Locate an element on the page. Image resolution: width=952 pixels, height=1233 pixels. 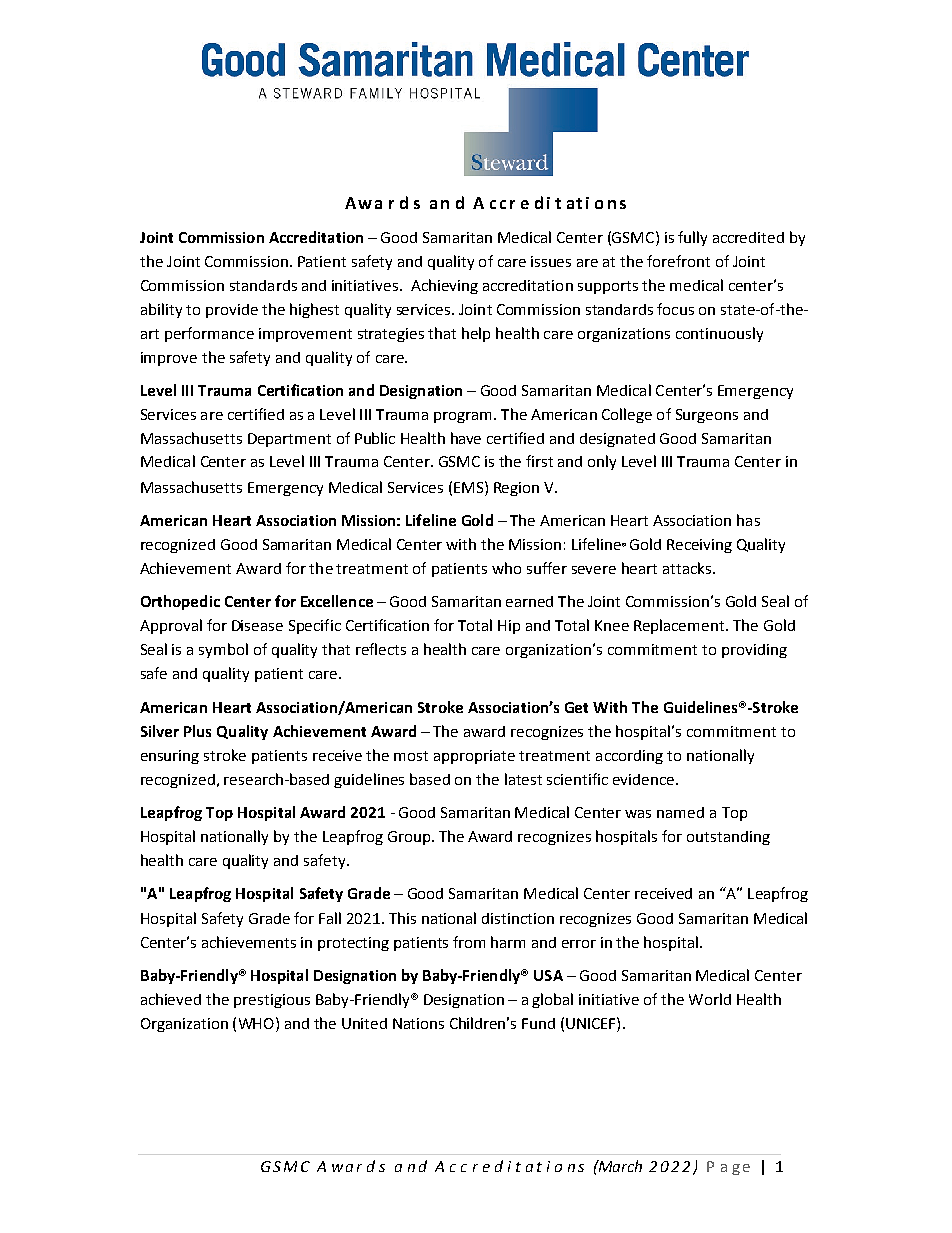
Department is located at coordinates (289, 440).
